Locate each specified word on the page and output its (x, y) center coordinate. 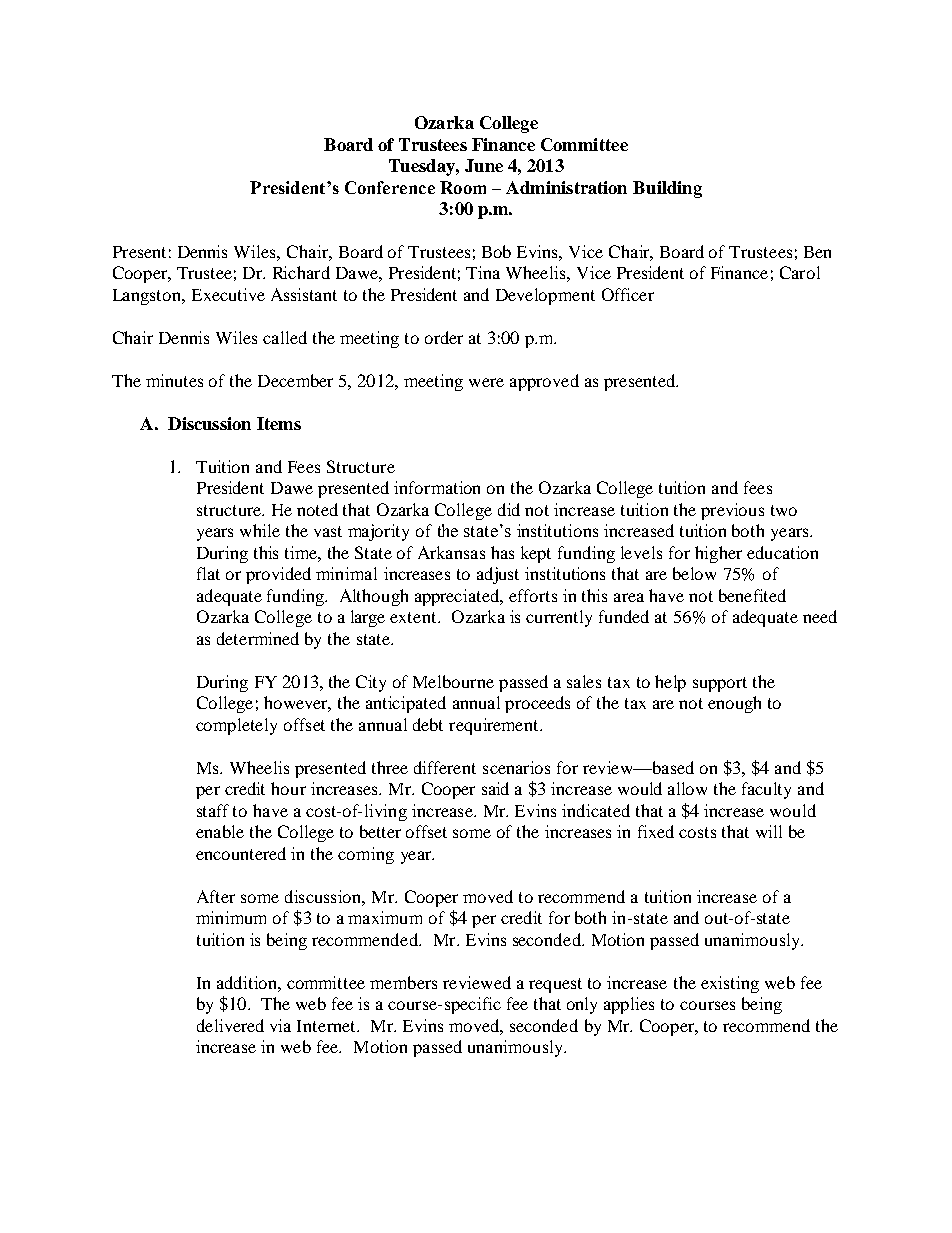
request (555, 985)
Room (463, 187)
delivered (230, 1025)
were (486, 382)
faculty (766, 790)
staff (213, 810)
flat (208, 573)
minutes (174, 380)
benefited (752, 595)
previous (732, 511)
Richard (301, 272)
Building (667, 189)
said (495, 788)
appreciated (458, 597)
